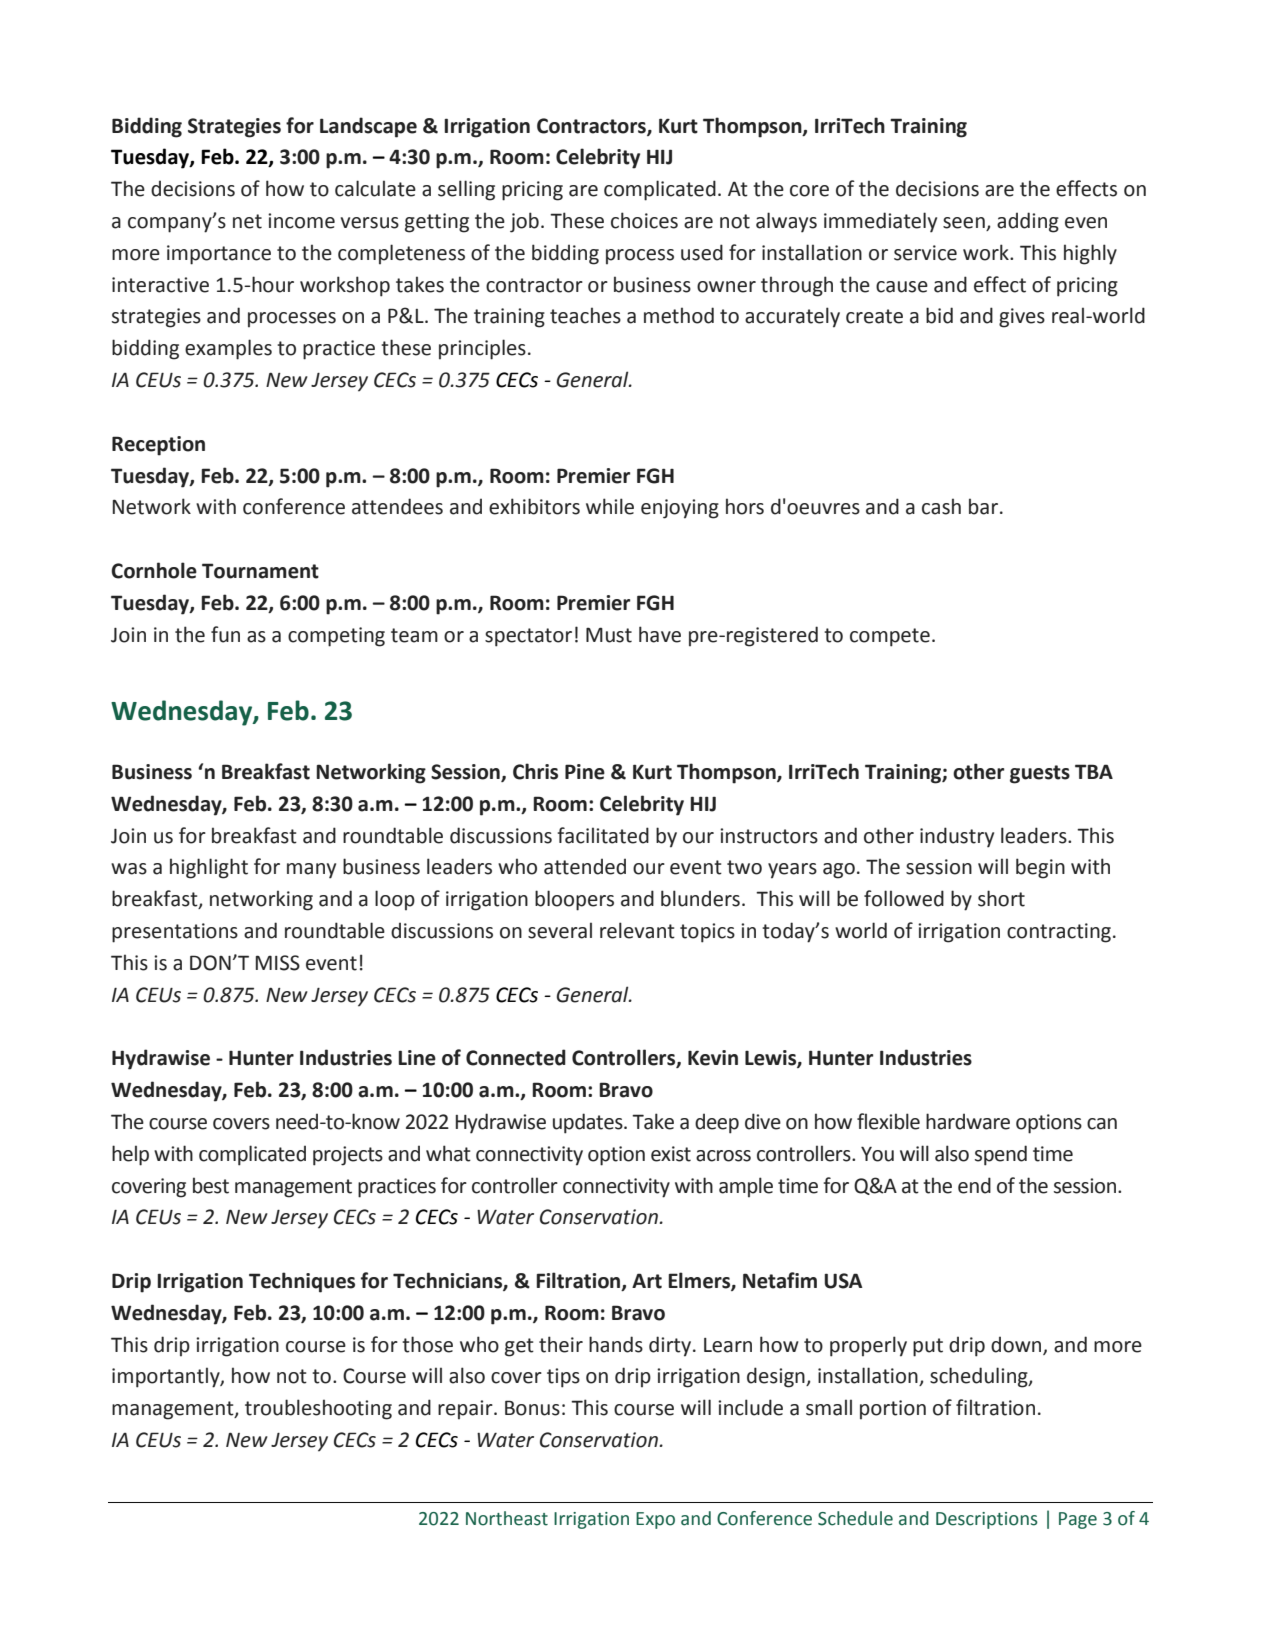  I want to click on Kevin, so click(713, 1058).
